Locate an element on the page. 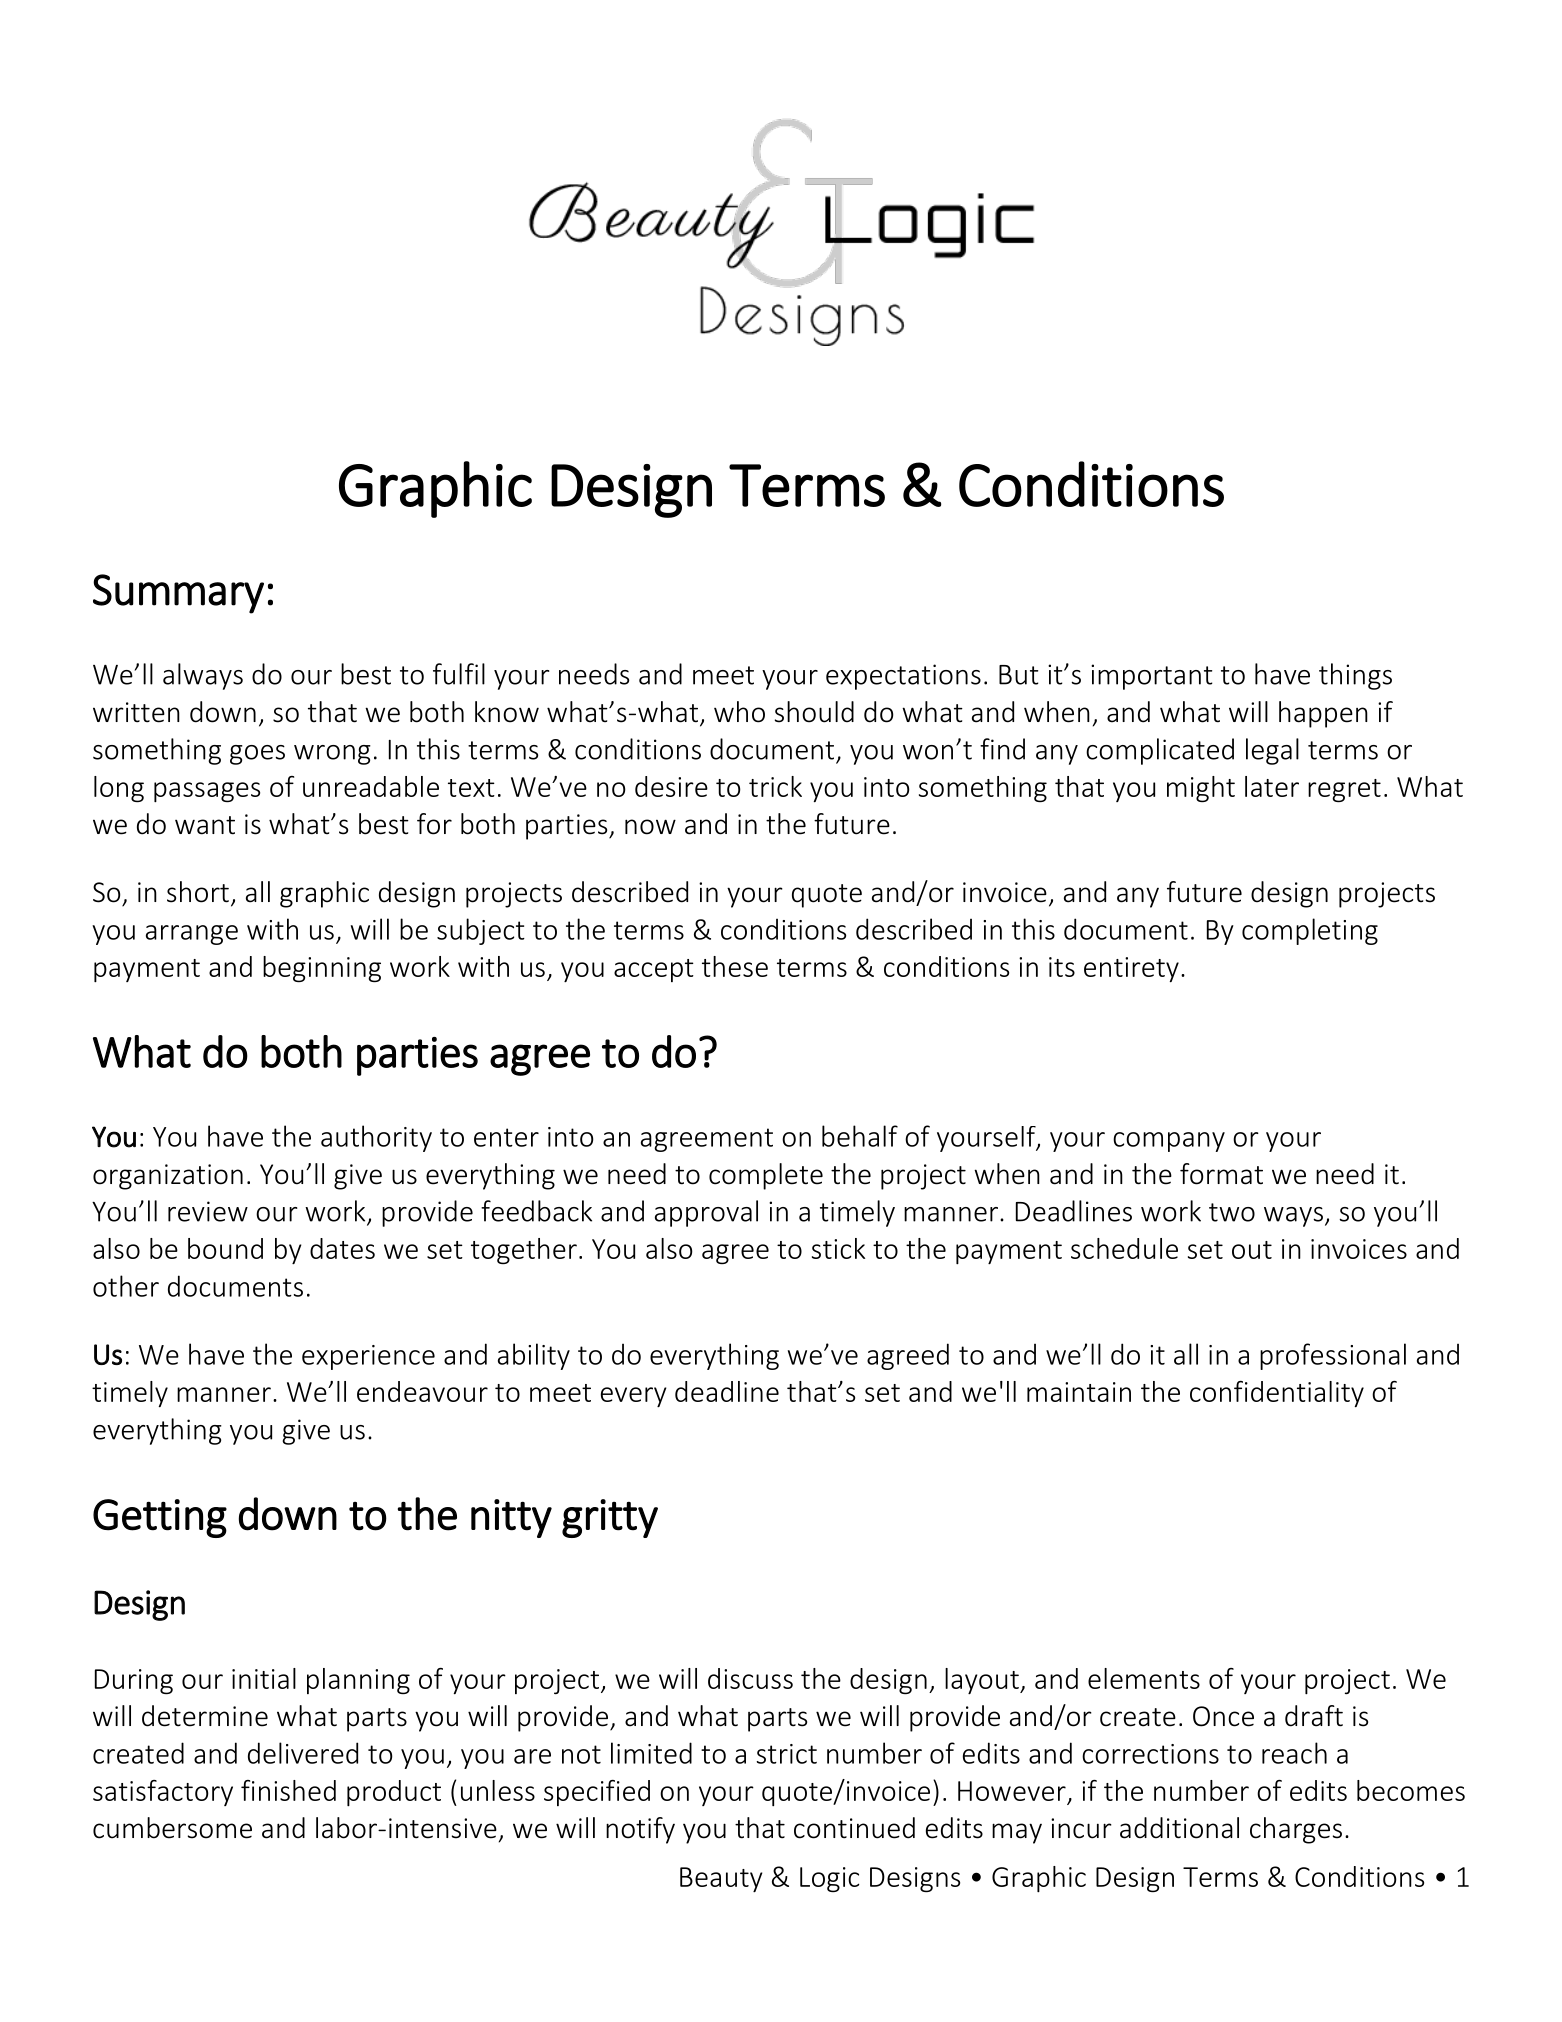 The image size is (1562, 2022). Summary is located at coordinates (178, 594).
